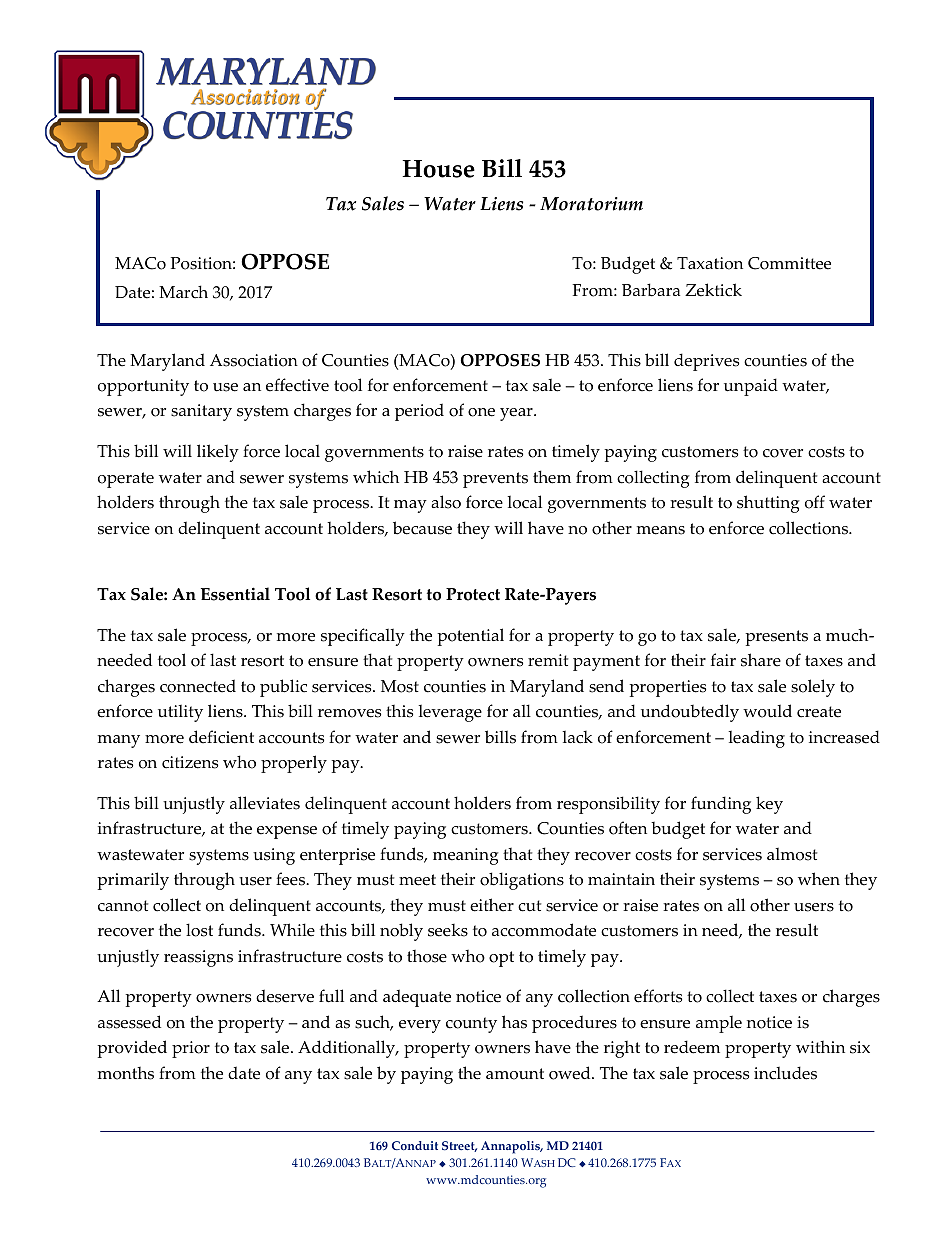 The height and width of the document is (1233, 952). What do you see at coordinates (198, 686) in the document?
I see `connected` at bounding box center [198, 686].
